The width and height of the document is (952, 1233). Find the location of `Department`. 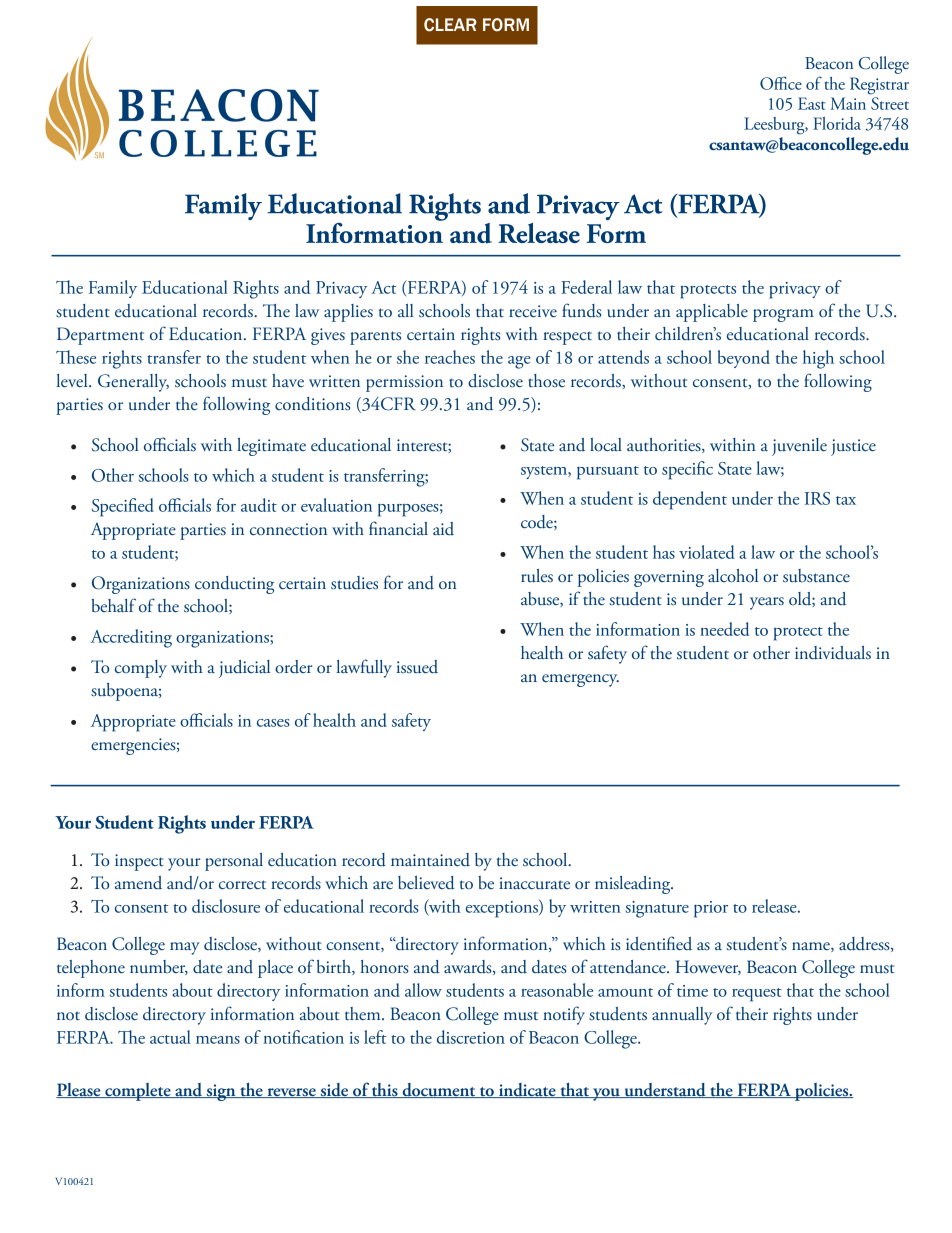

Department is located at coordinates (100, 336).
